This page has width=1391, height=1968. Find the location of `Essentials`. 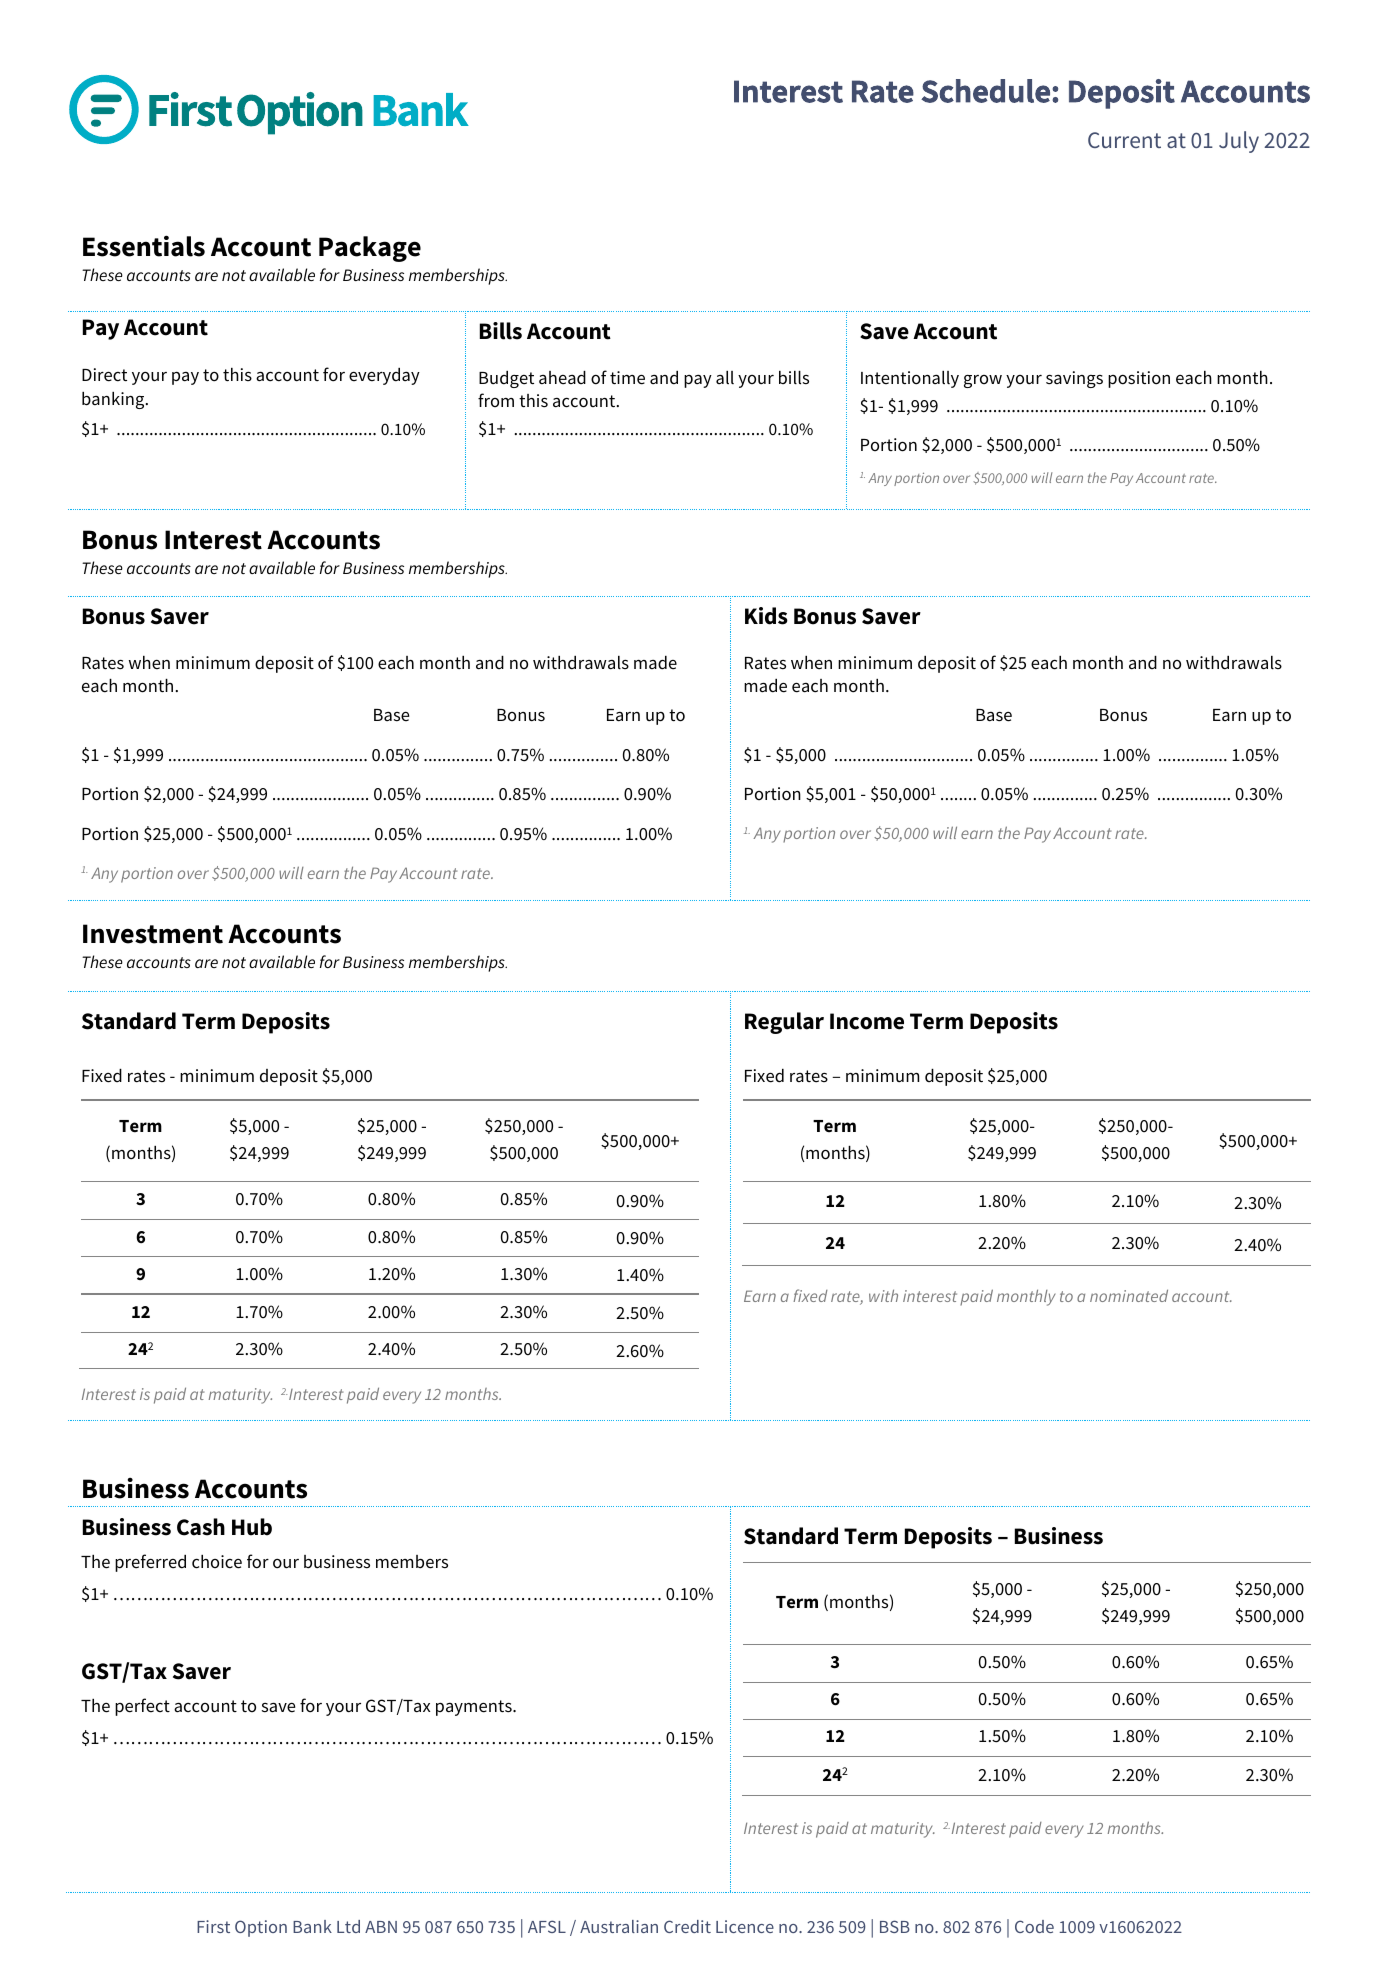

Essentials is located at coordinates (144, 246).
